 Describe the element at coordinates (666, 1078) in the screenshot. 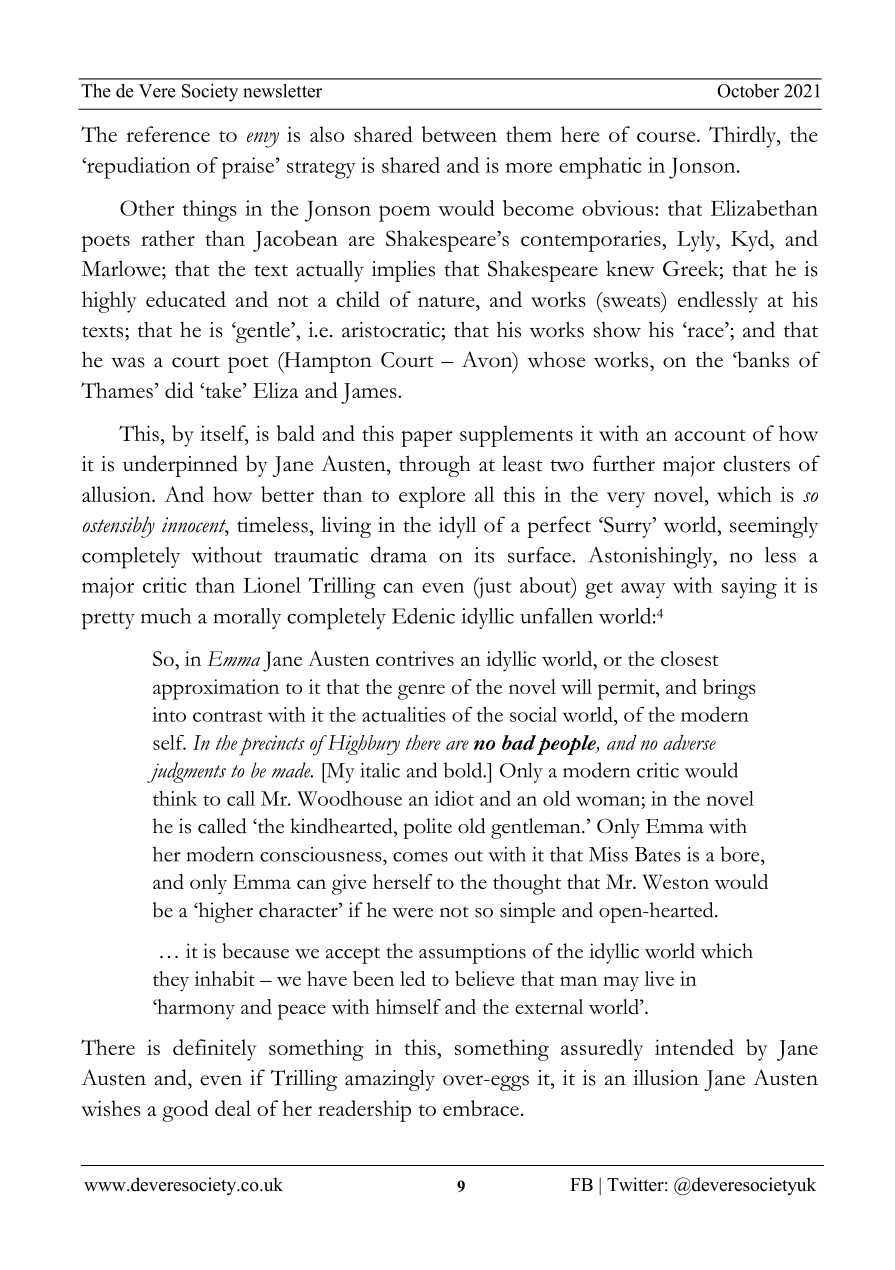

I see `illusion` at that location.
